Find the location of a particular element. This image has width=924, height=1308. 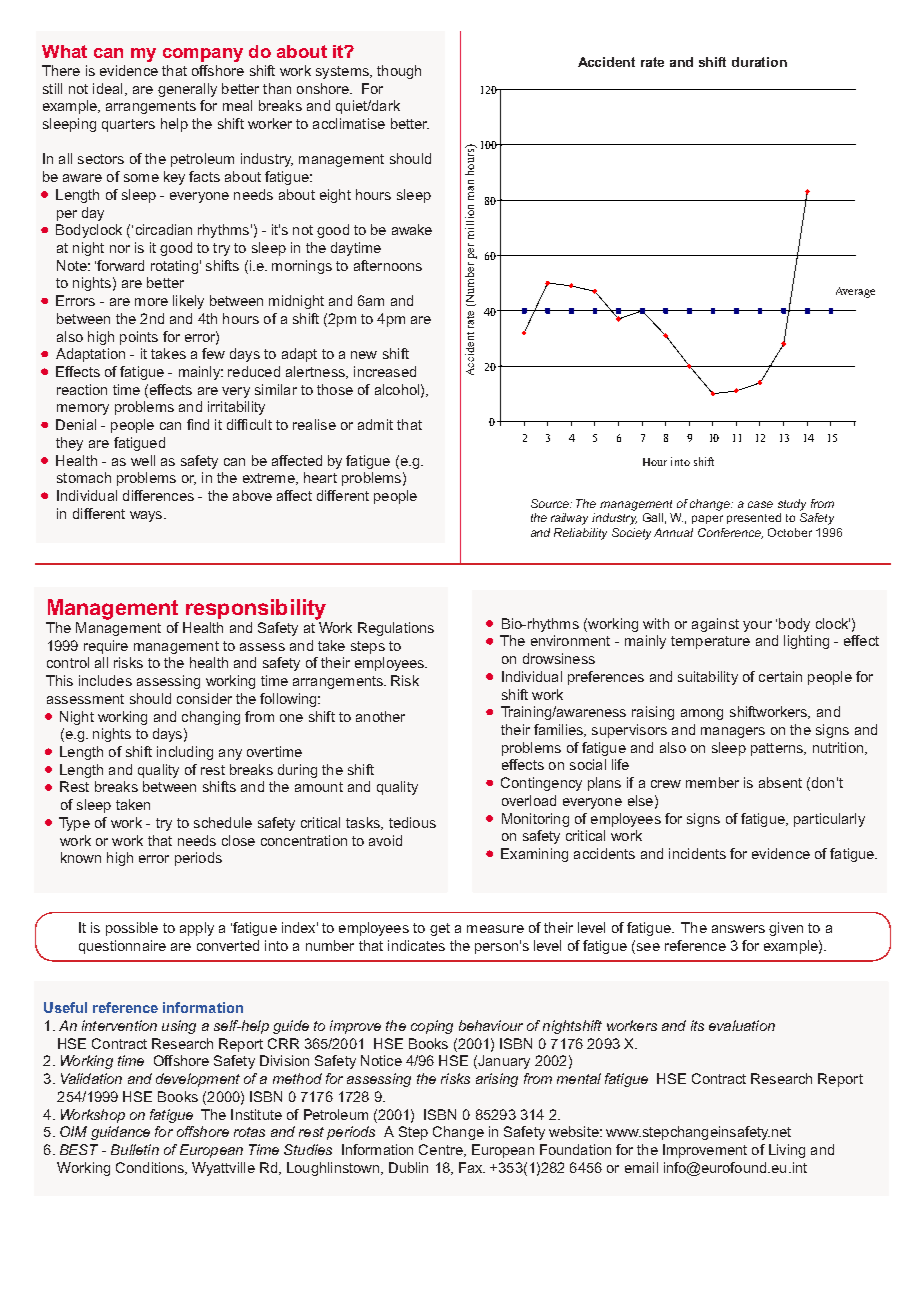

Centre is located at coordinates (442, 1150).
